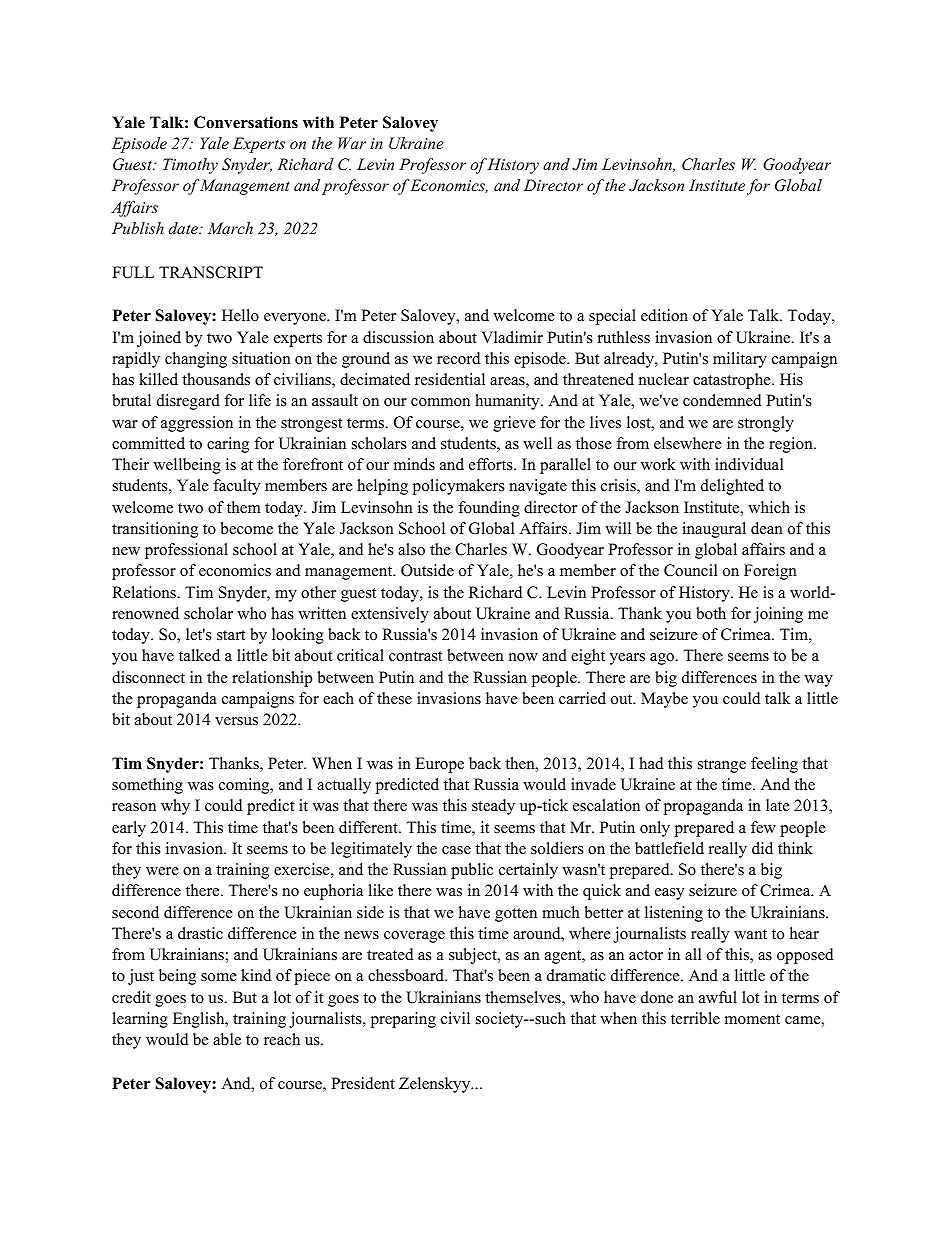 The width and height of the image is (952, 1233). I want to click on catastrophe, so click(733, 381).
